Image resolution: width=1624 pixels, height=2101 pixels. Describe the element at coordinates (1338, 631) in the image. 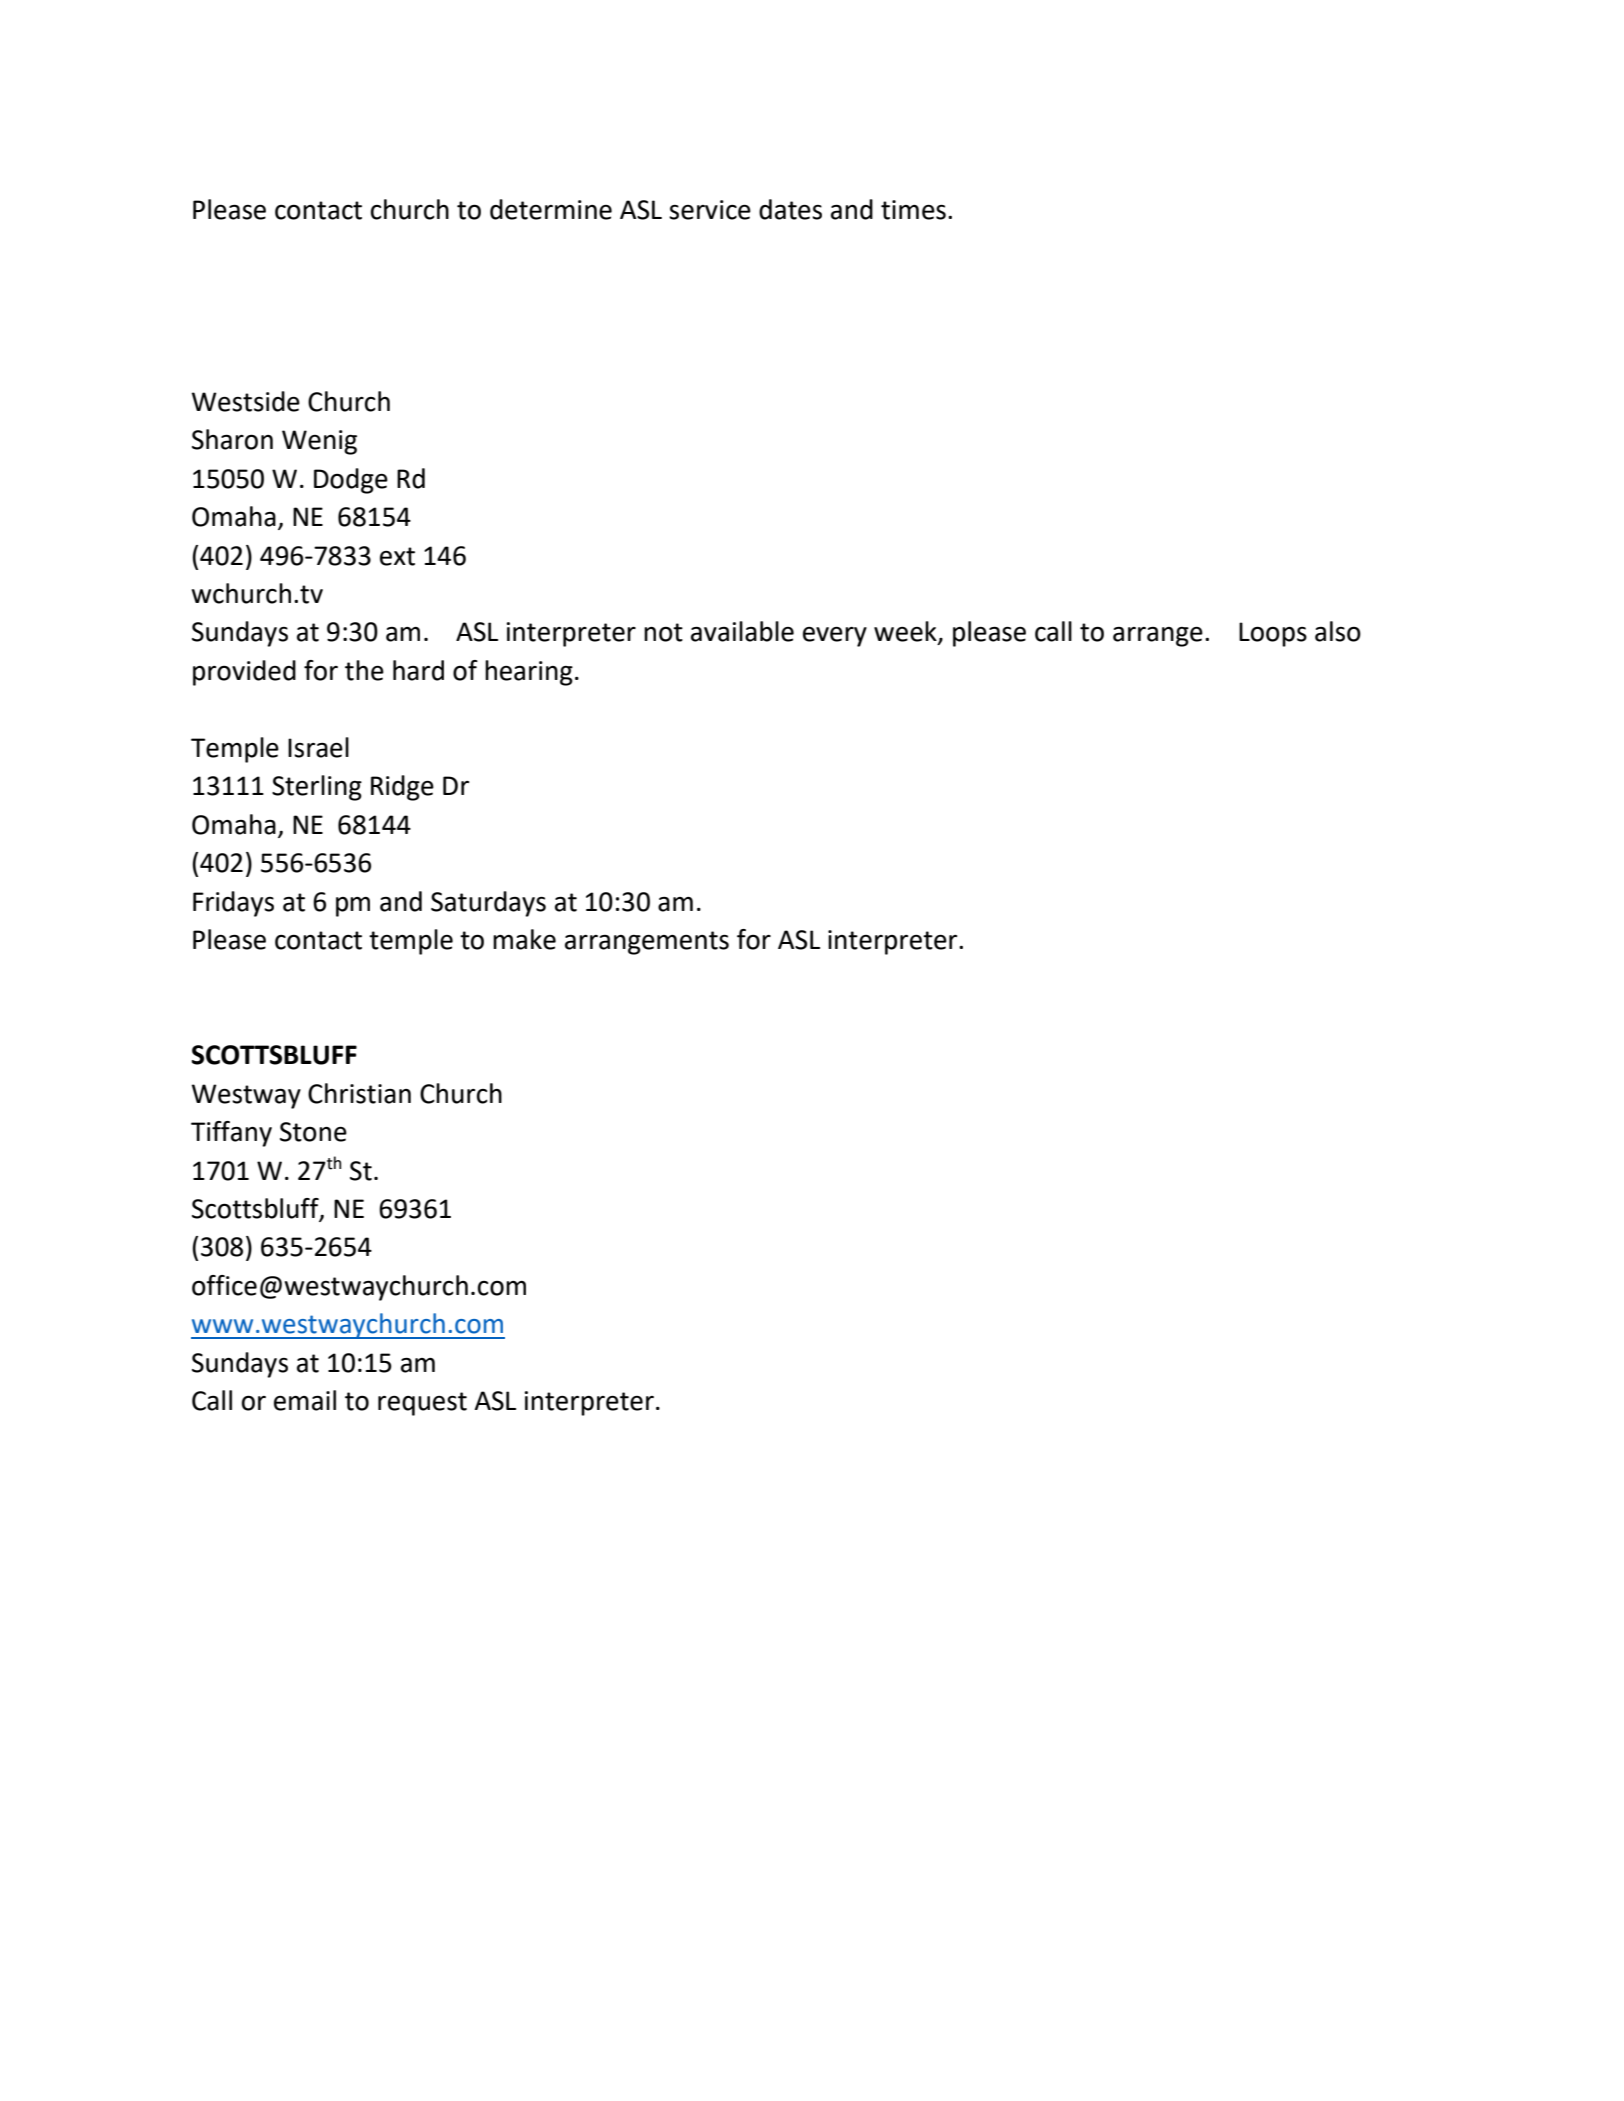

I see `also` at that location.
